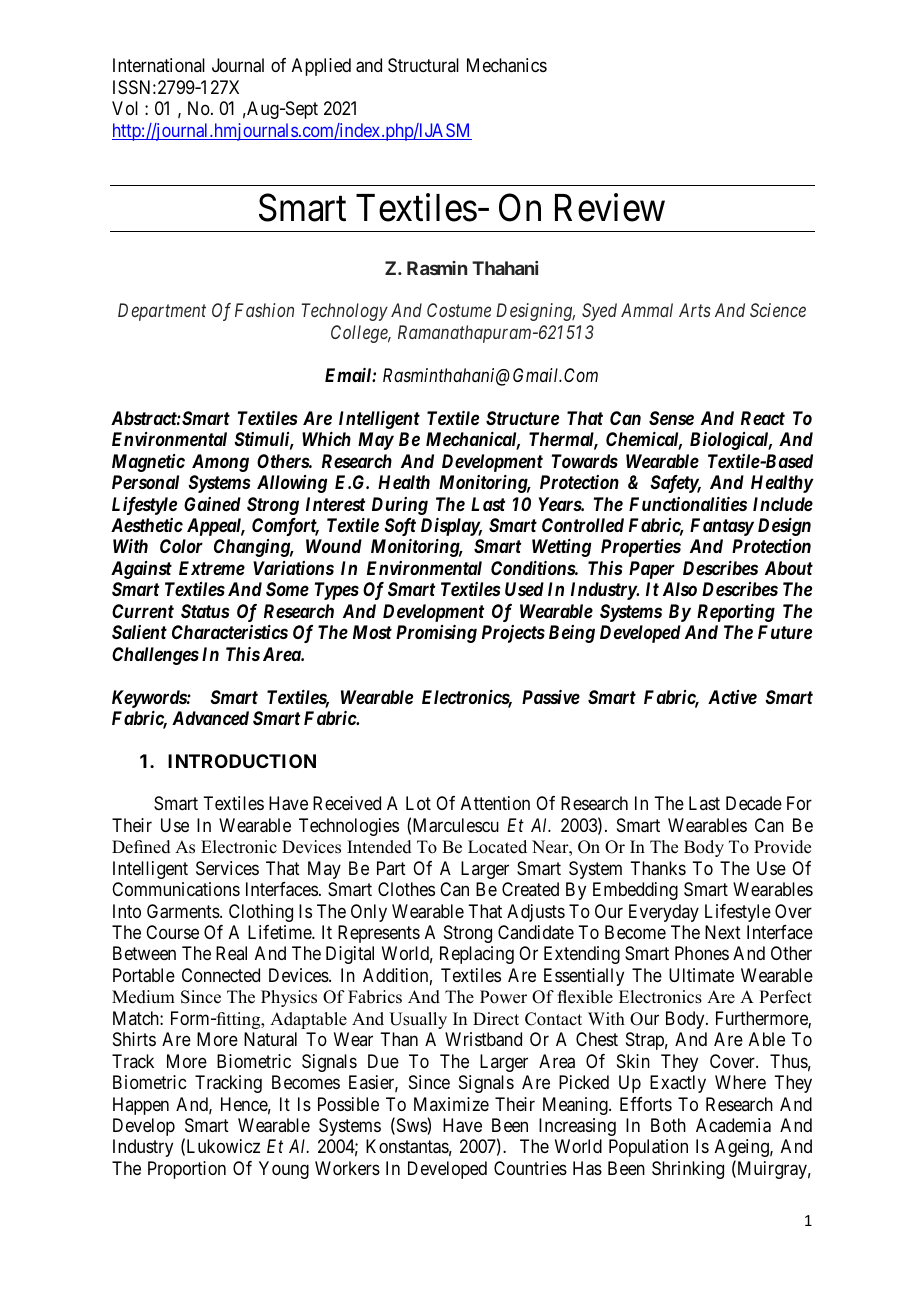 Image resolution: width=924 pixels, height=1308 pixels. Describe the element at coordinates (610, 207) in the image. I see `Review` at that location.
